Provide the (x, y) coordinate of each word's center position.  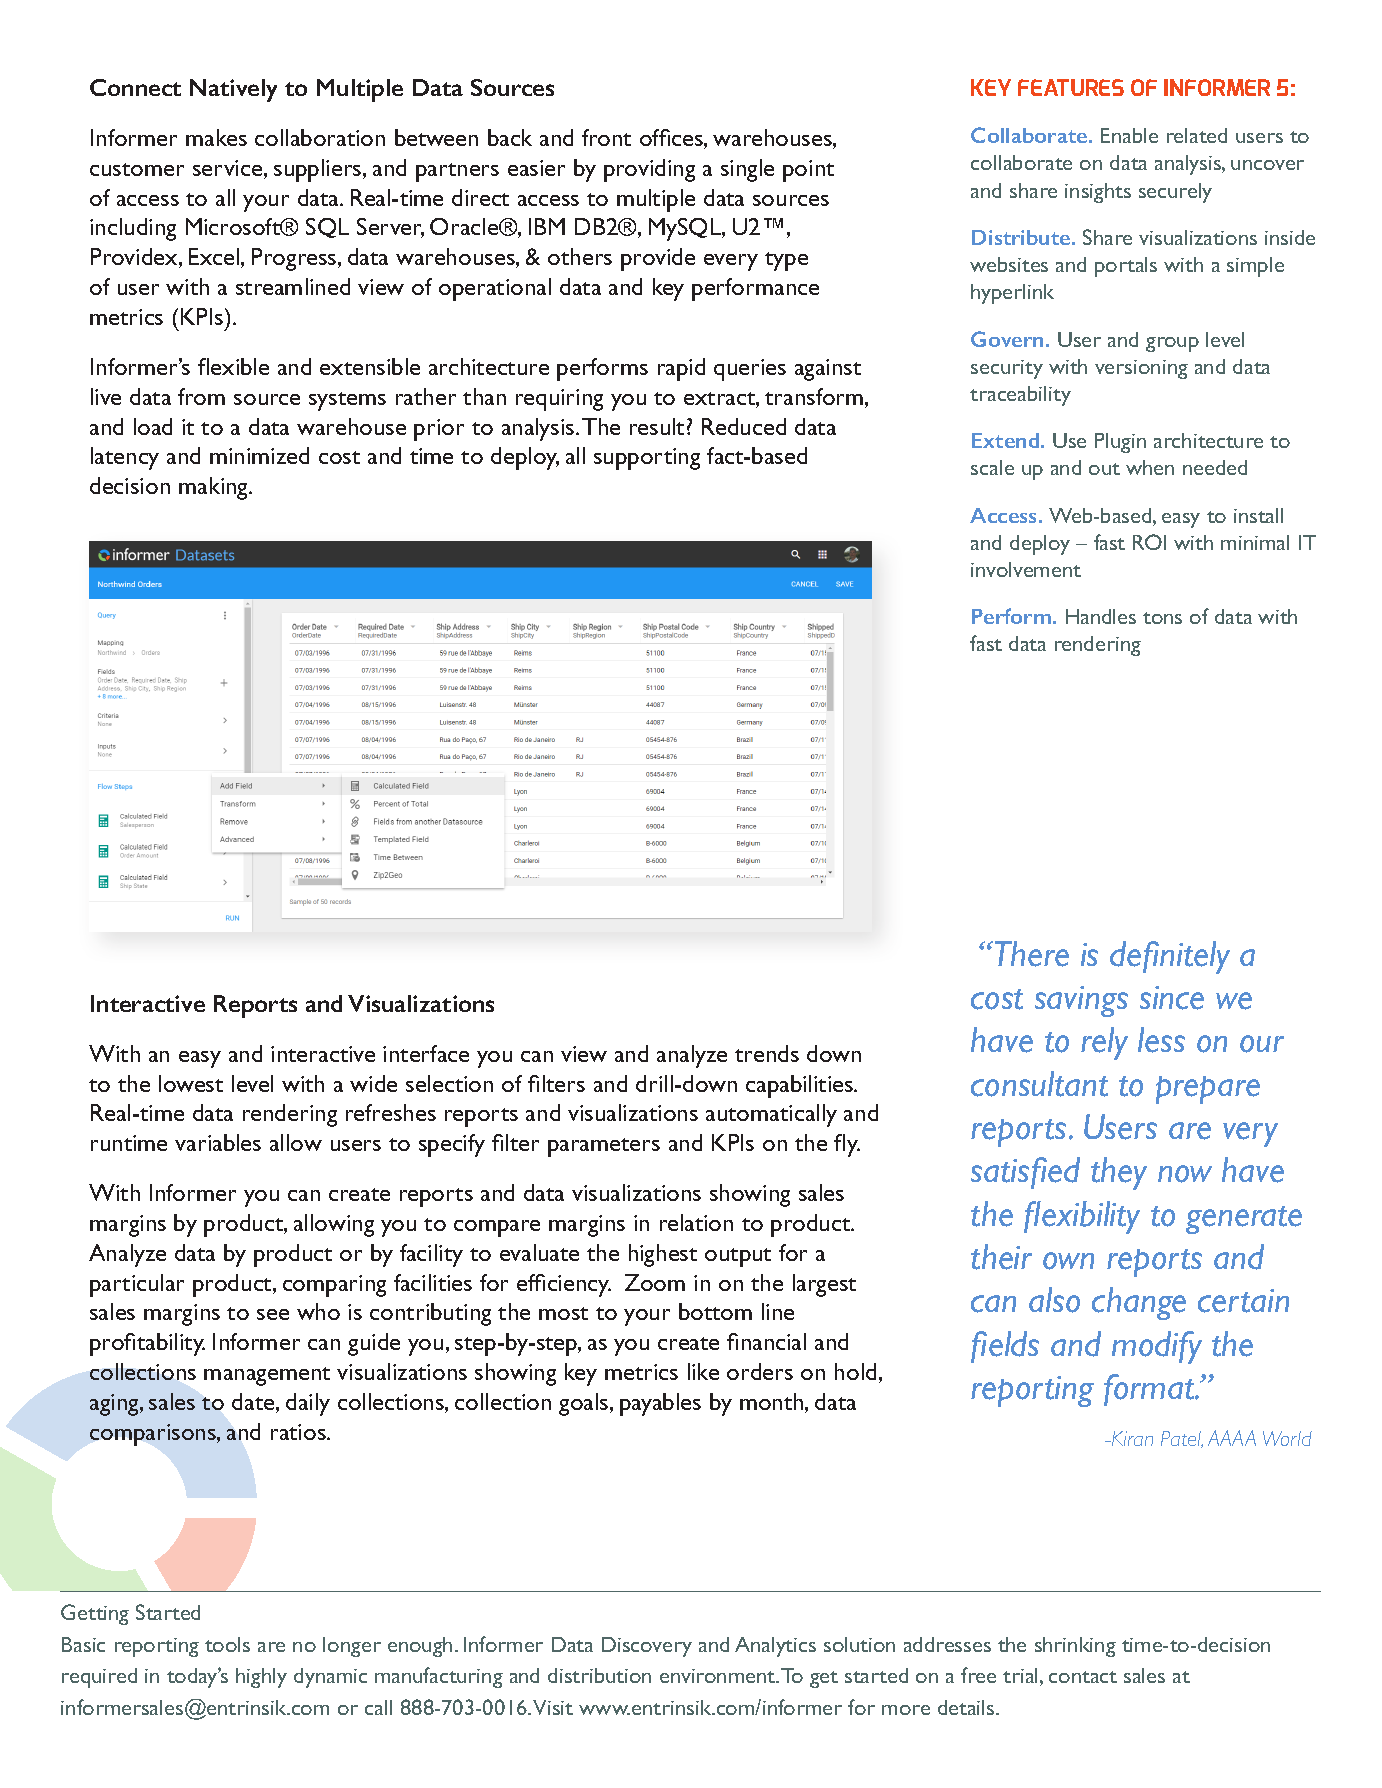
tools (227, 1644)
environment (719, 1676)
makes (216, 137)
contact (1083, 1677)
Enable (1129, 135)
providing (649, 170)
